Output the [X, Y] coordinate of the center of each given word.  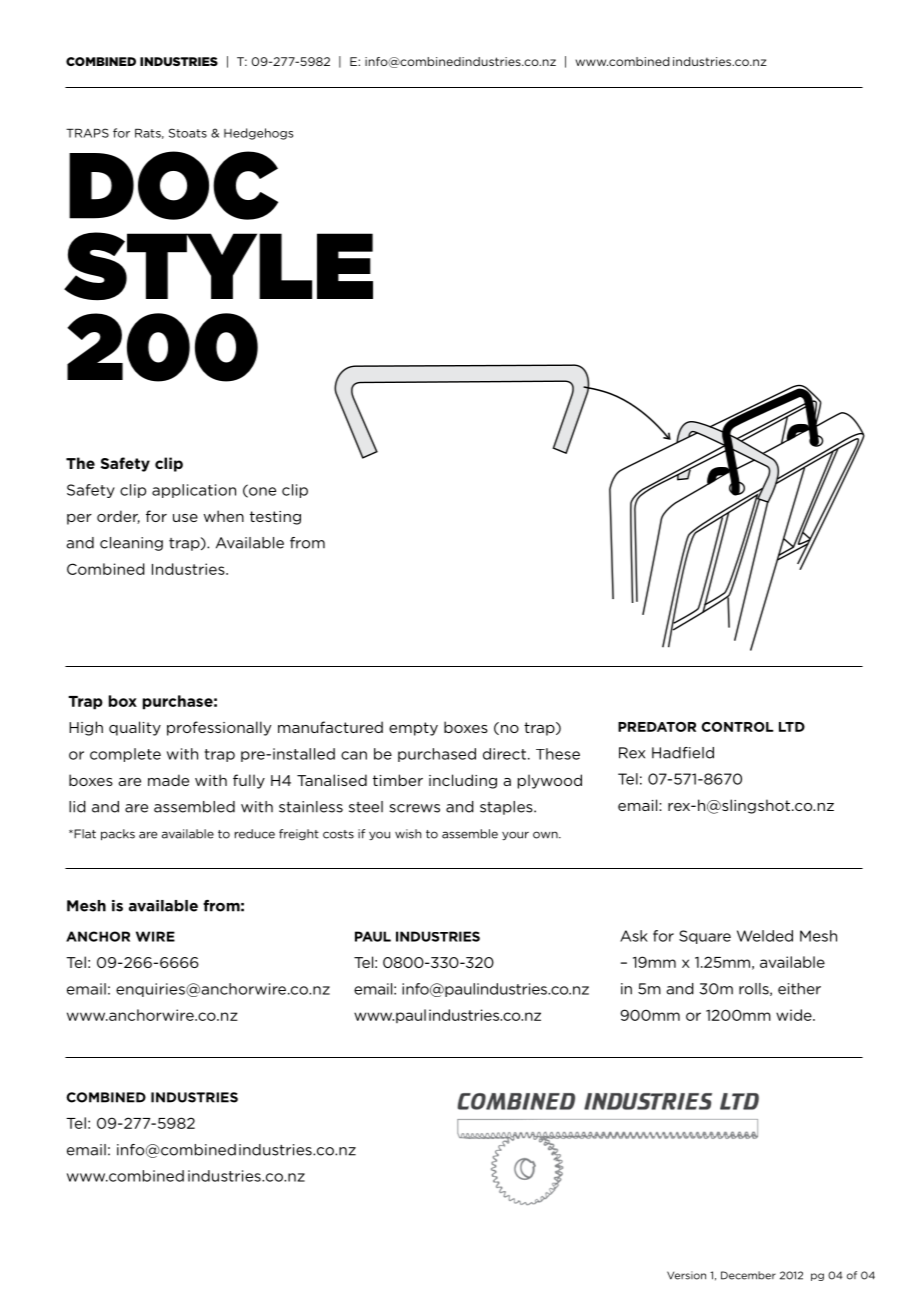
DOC [173, 185]
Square [705, 937]
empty [413, 729]
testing [275, 518]
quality [135, 728]
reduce [255, 834]
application [194, 491]
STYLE [218, 266]
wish [408, 834]
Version [686, 1275]
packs [118, 835]
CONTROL [737, 727]
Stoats [188, 133]
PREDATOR [657, 727]
